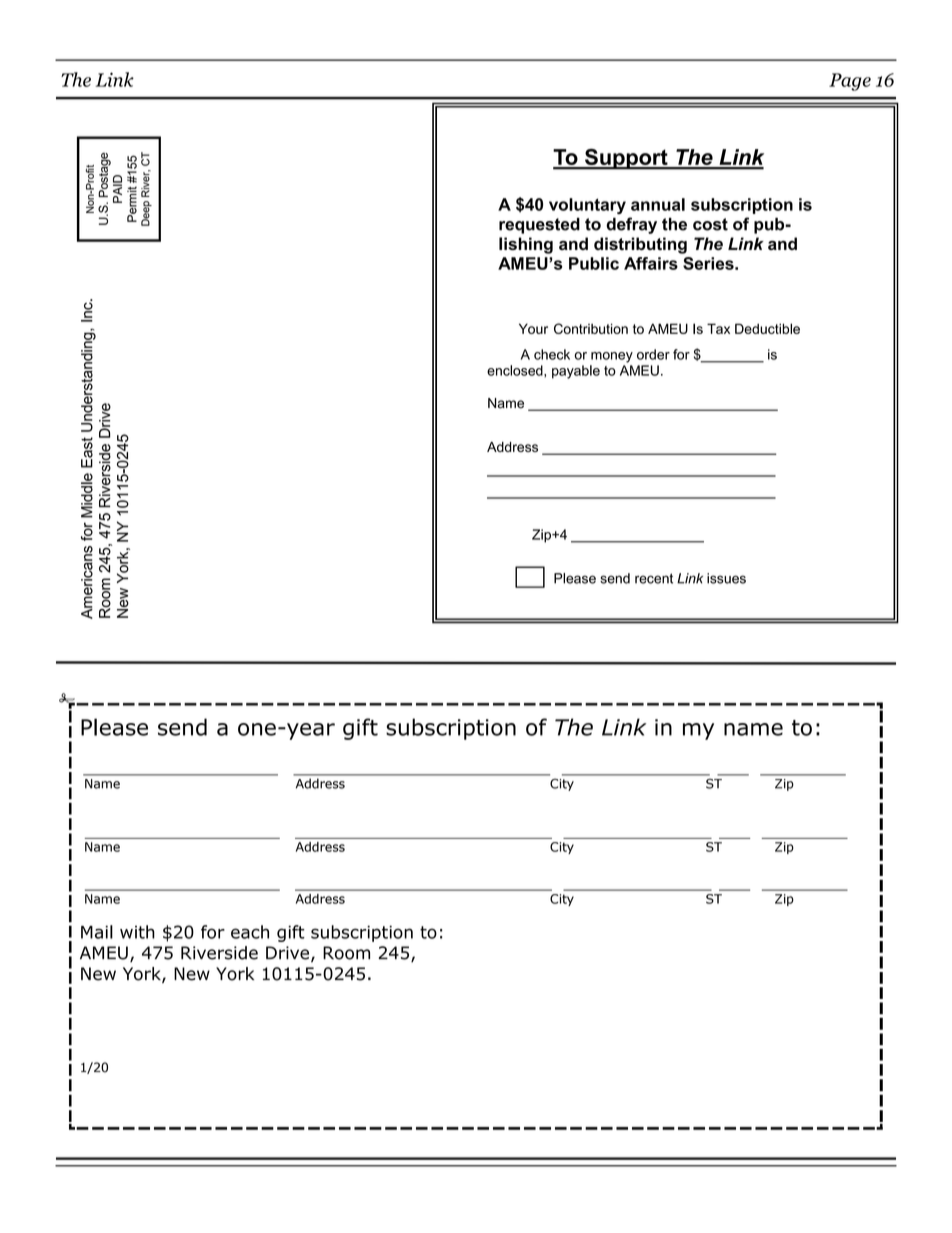 This screenshot has height=1233, width=952. Describe the element at coordinates (516, 370) in the screenshot. I see `enclosed` at that location.
